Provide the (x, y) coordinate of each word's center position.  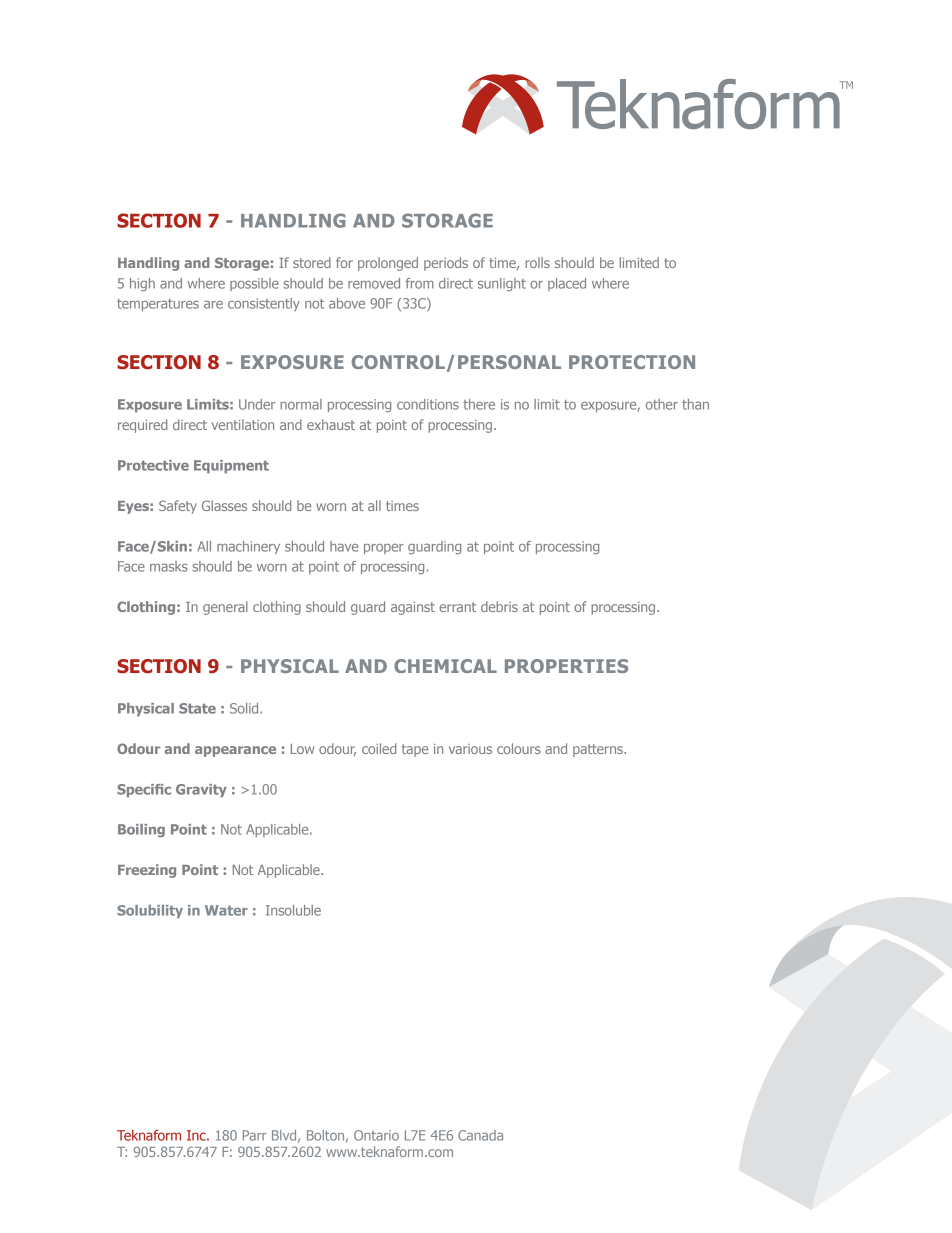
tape (415, 750)
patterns (599, 750)
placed (567, 284)
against (413, 608)
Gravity (201, 790)
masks (169, 566)
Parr (255, 1135)
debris (499, 606)
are (213, 305)
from (420, 283)
